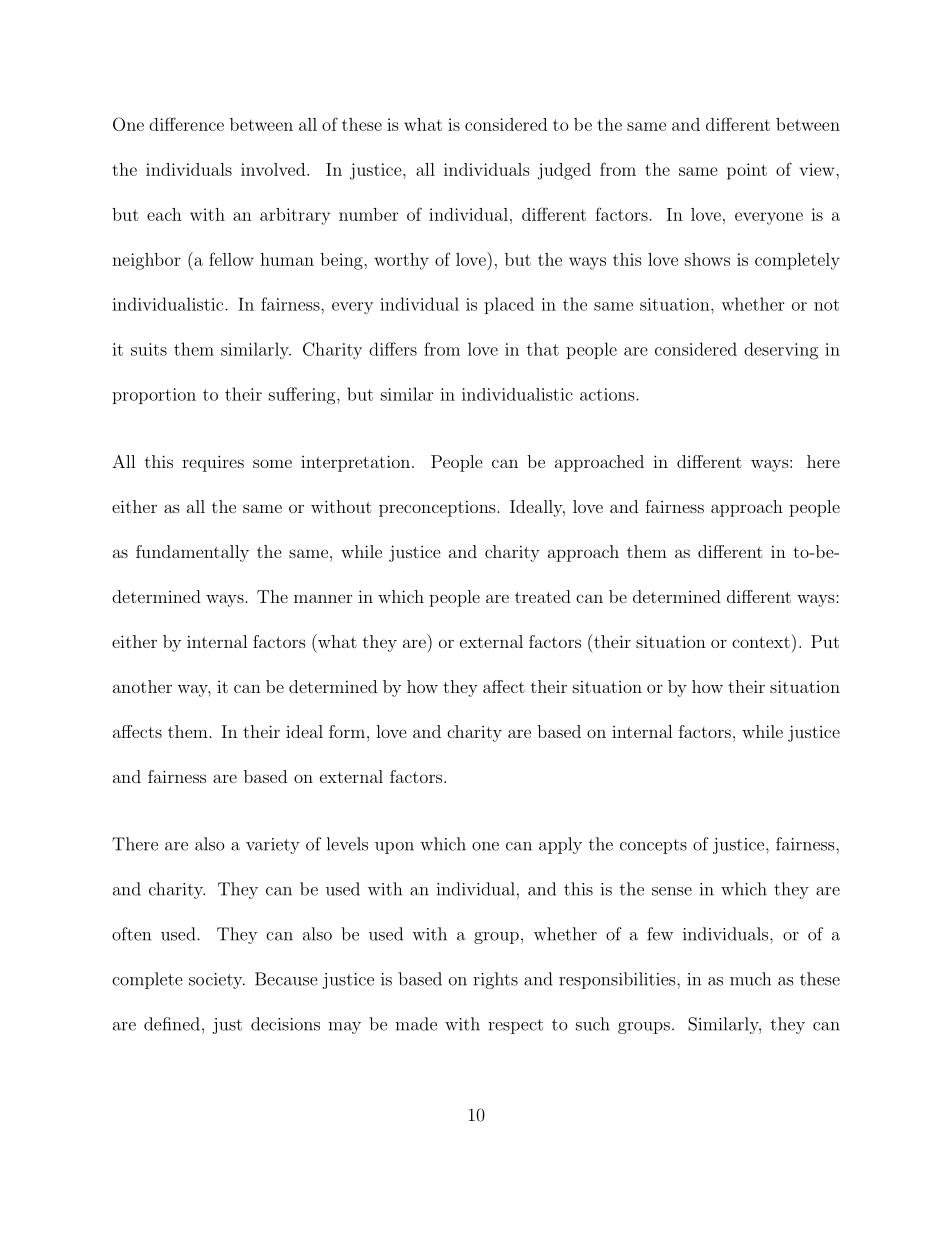  What do you see at coordinates (273, 846) in the document?
I see `variety` at bounding box center [273, 846].
